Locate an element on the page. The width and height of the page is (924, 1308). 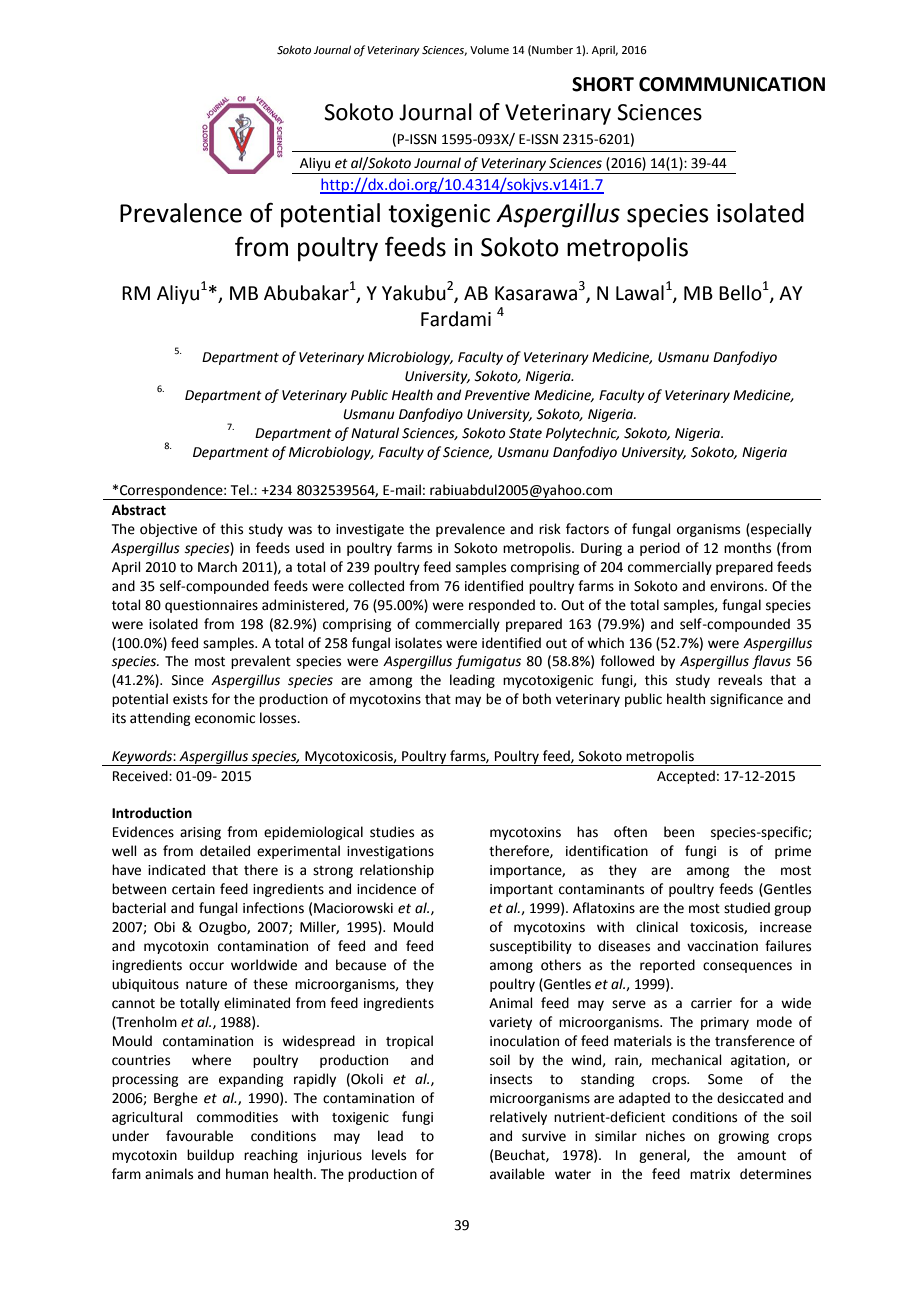
questionnaires is located at coordinates (211, 606).
